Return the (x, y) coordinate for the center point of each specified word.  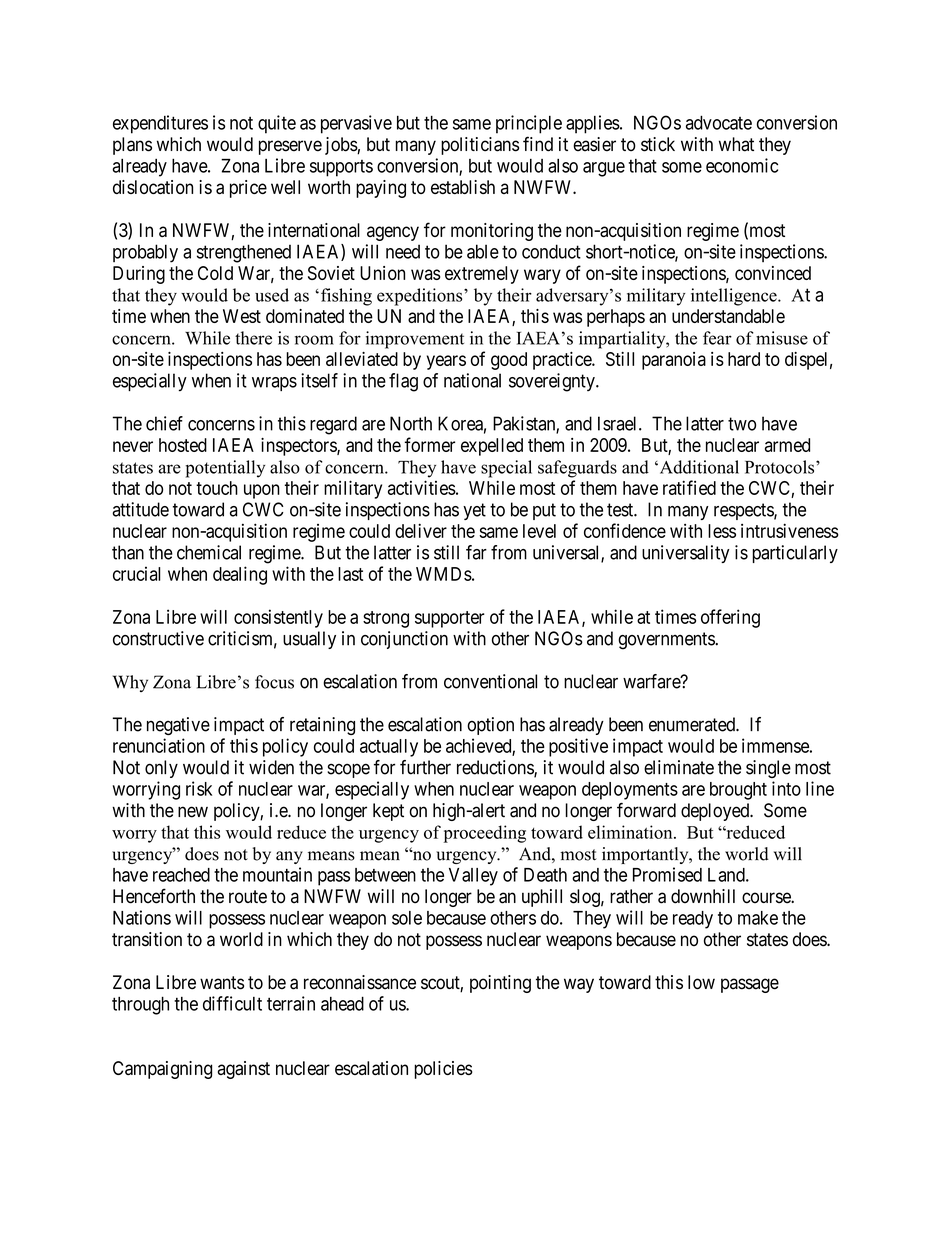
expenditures (160, 124)
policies (443, 1070)
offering (730, 618)
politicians (480, 146)
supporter (450, 619)
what (736, 144)
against (244, 1070)
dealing (240, 575)
